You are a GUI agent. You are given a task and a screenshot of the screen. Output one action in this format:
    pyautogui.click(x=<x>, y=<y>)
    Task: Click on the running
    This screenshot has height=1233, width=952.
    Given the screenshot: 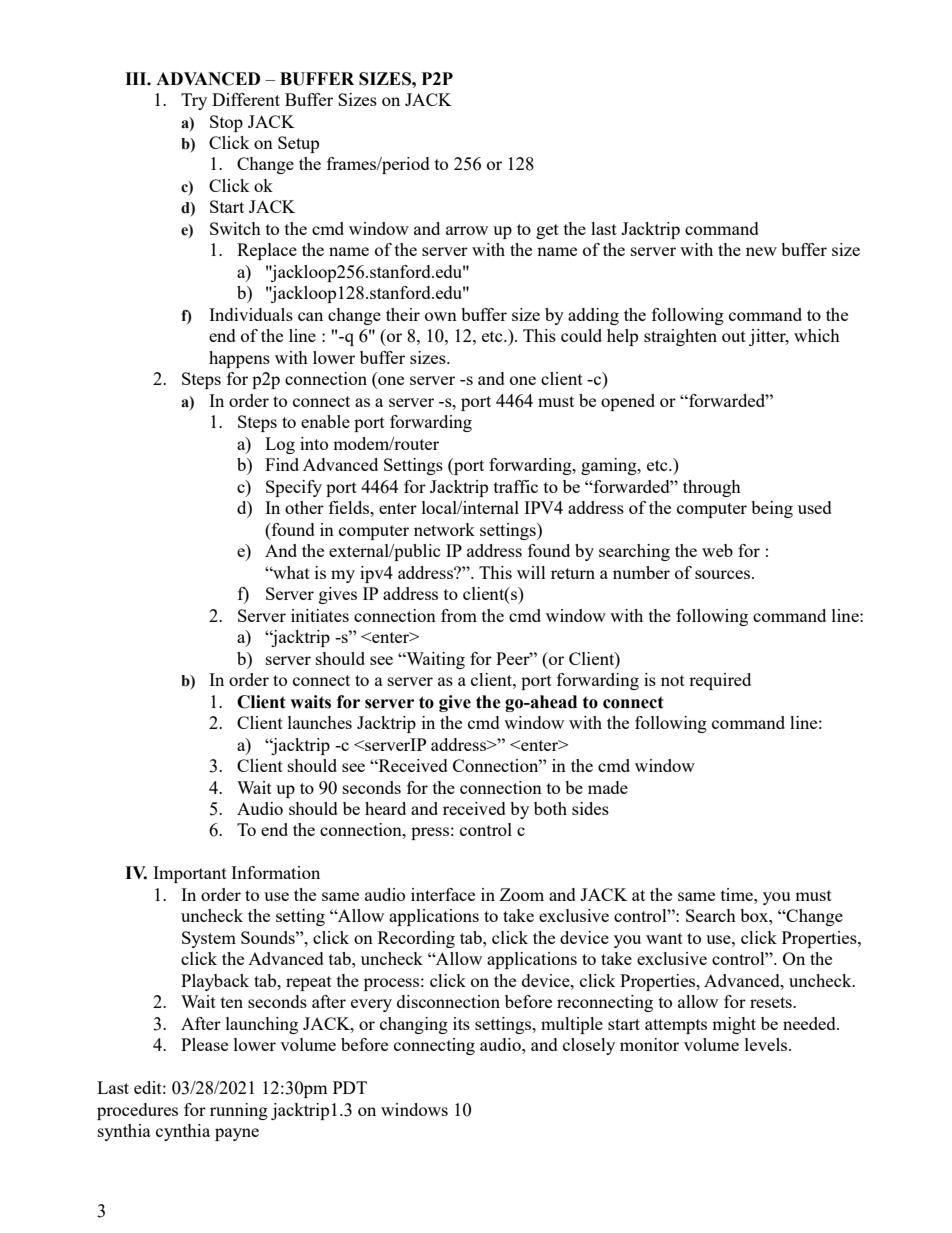 What is the action you would take?
    pyautogui.click(x=239, y=1111)
